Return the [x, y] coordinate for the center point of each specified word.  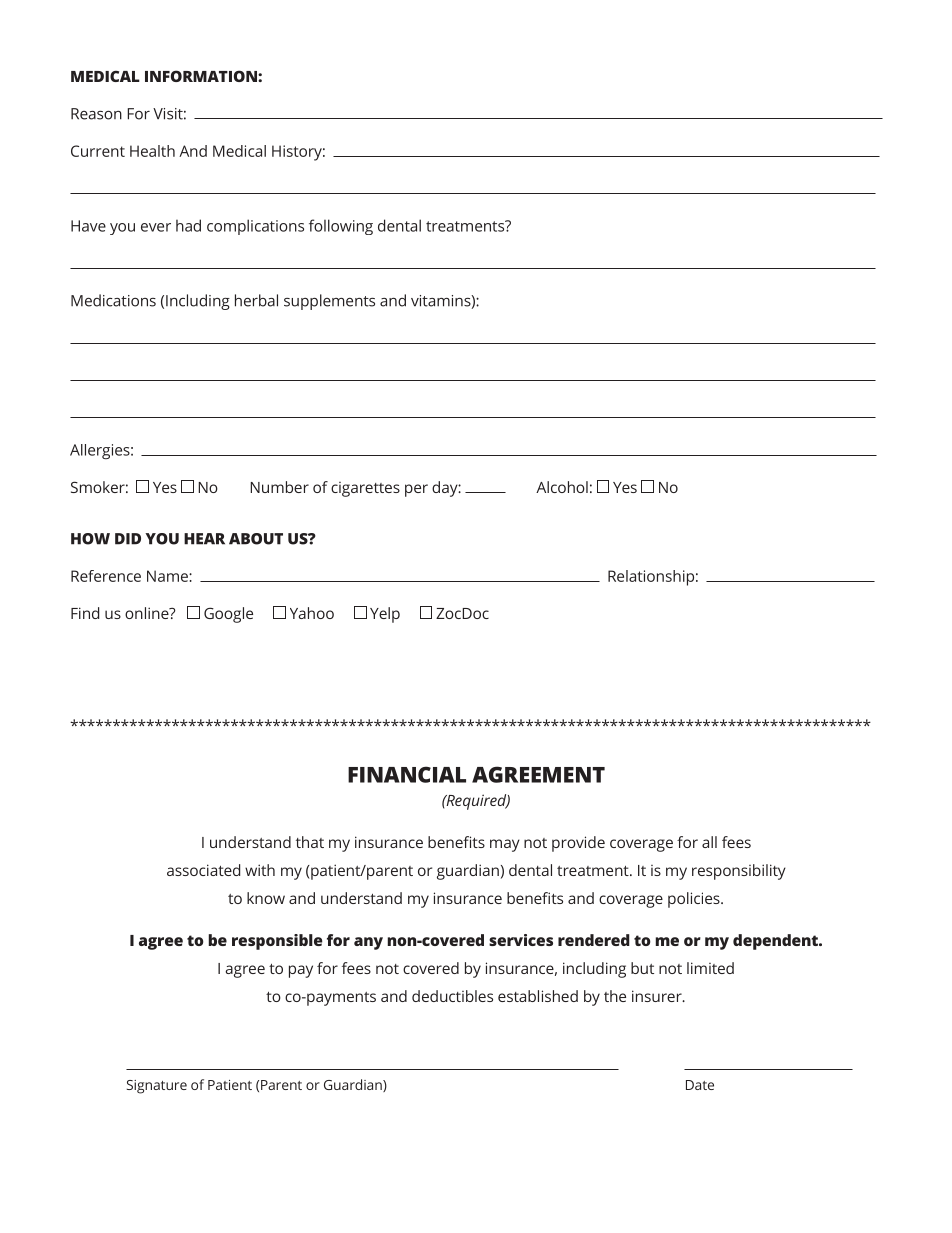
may [505, 845]
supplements [329, 302]
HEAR [204, 539]
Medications [113, 300]
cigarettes [365, 489]
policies [695, 900]
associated [203, 870]
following [341, 227]
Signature [157, 1087]
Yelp [385, 615]
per [416, 490]
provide [578, 844]
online [148, 613]
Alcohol [562, 487]
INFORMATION [202, 76]
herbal [256, 300]
